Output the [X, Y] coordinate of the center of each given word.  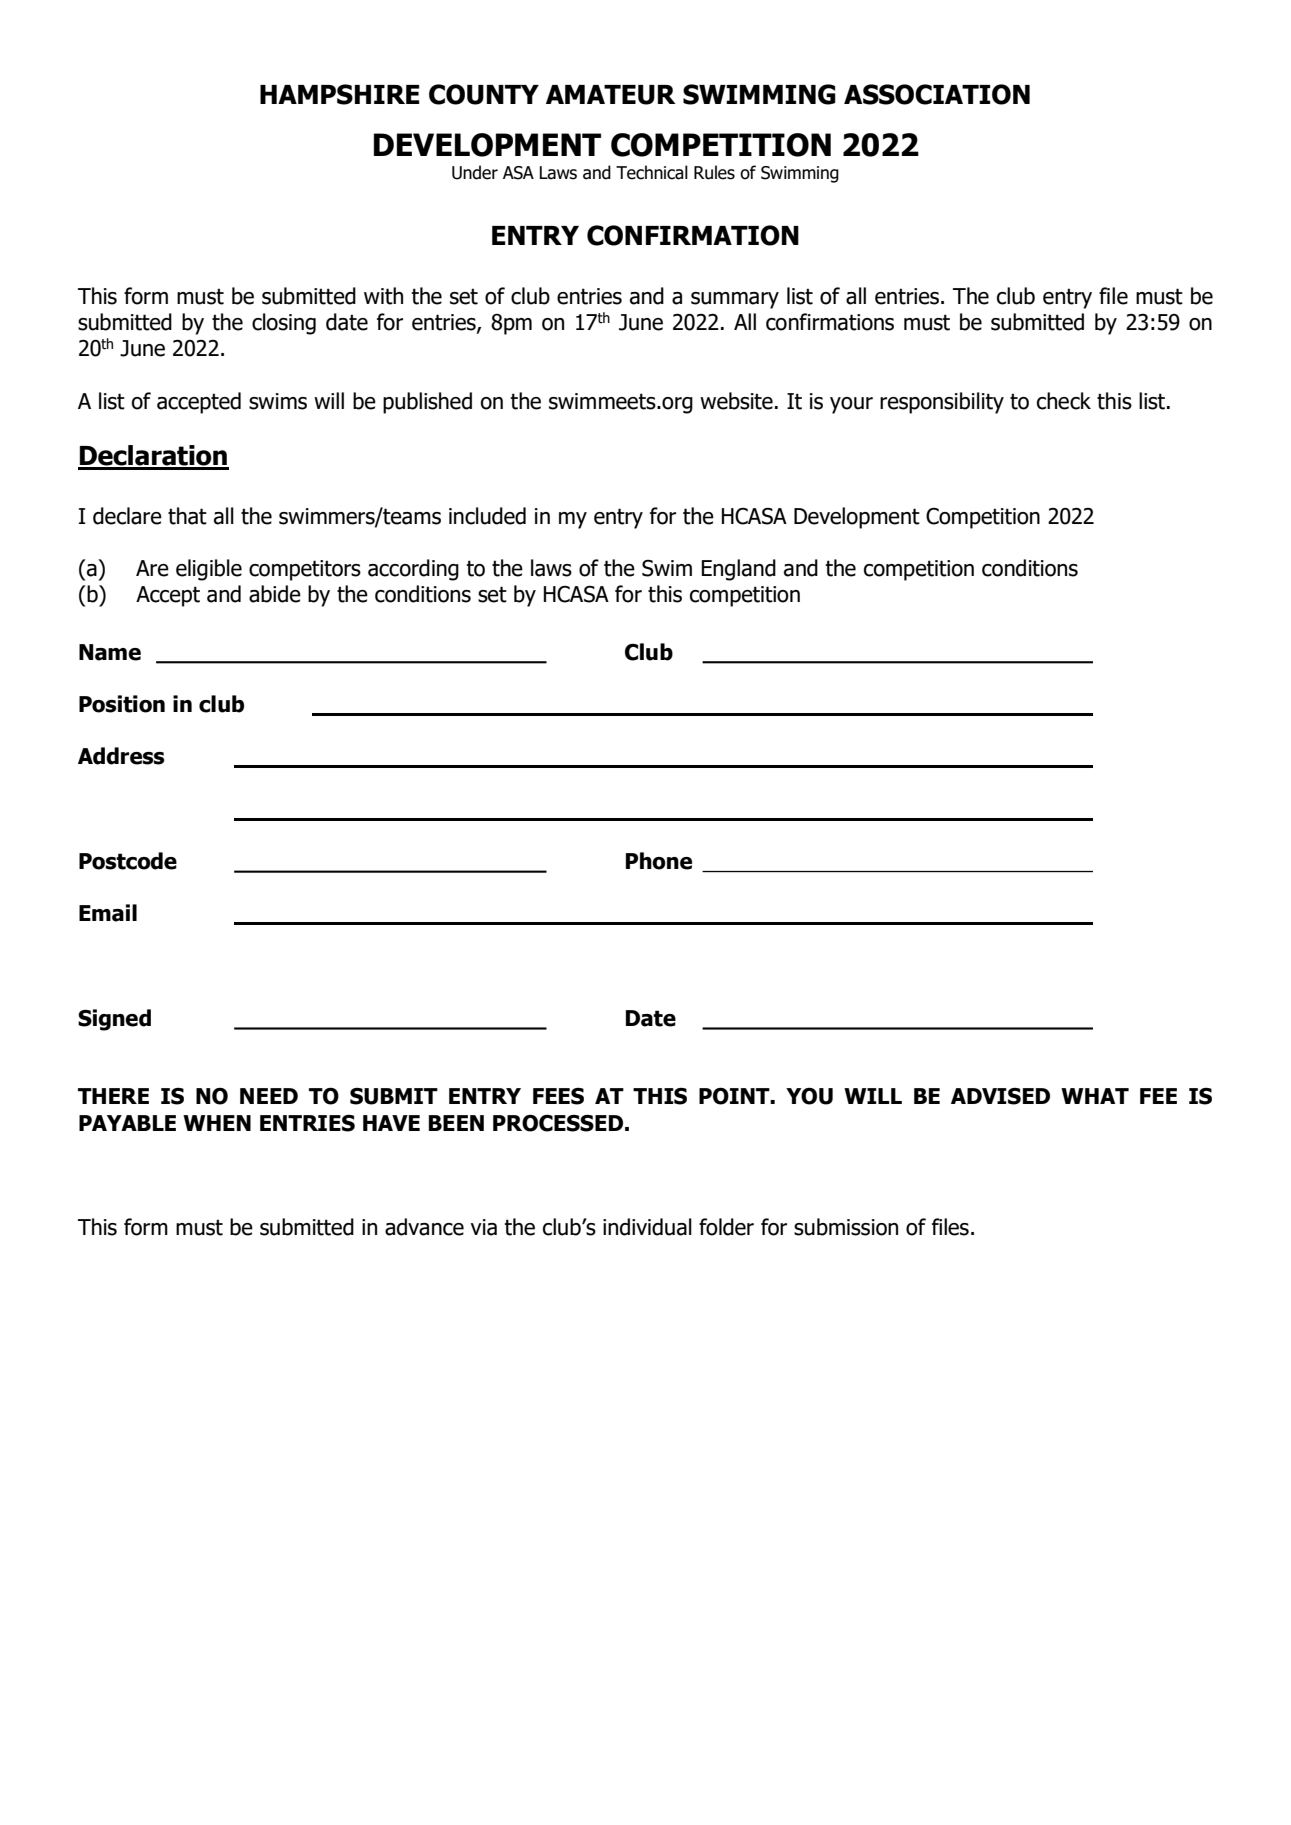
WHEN [217, 1123]
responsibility [942, 403]
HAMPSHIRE [340, 94]
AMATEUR [611, 95]
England [738, 570]
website [736, 401]
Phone [659, 861]
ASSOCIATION [937, 94]
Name [110, 652]
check [1064, 401]
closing [284, 324]
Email [108, 913]
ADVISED [1000, 1096]
